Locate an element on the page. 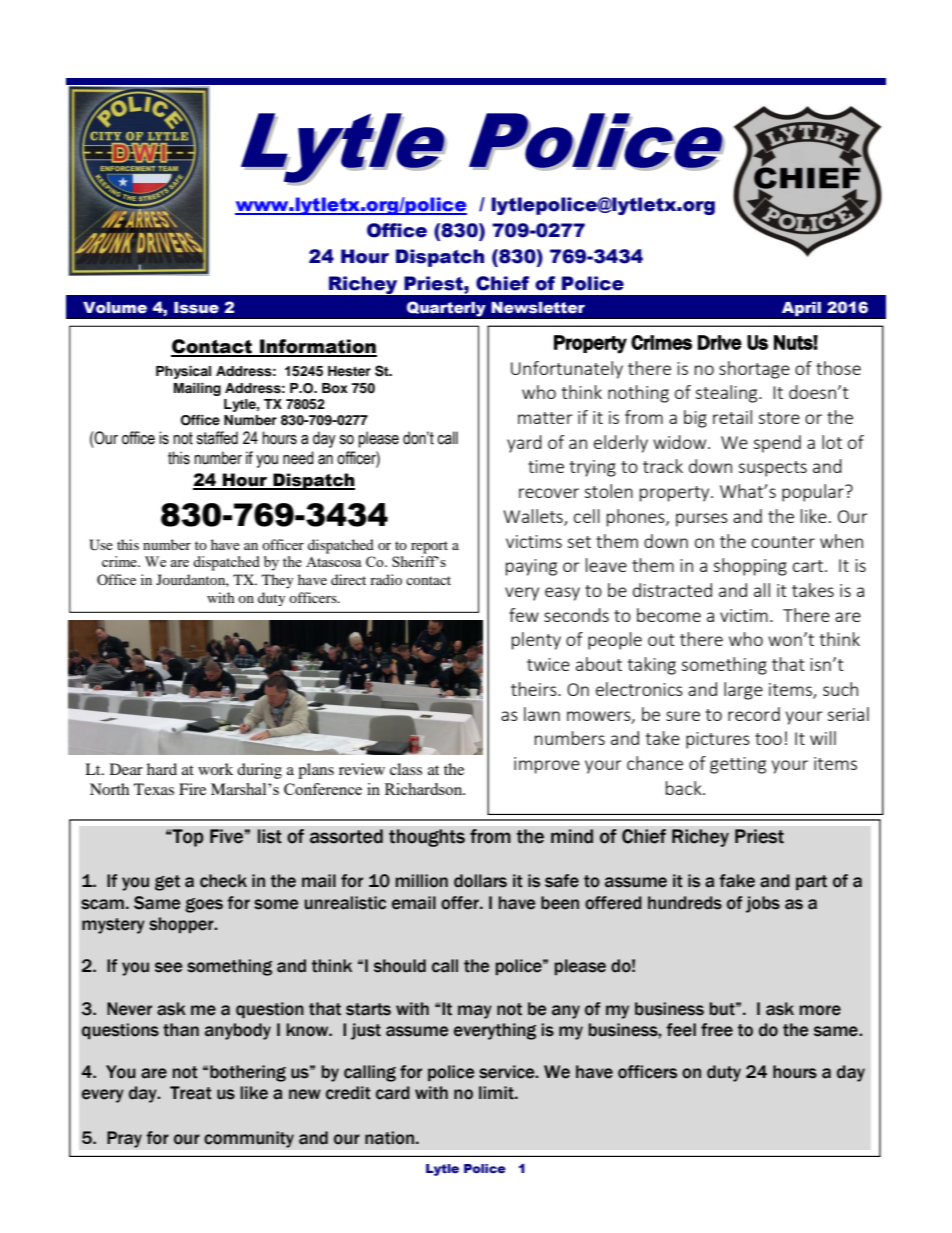  Treat is located at coordinates (191, 1093).
